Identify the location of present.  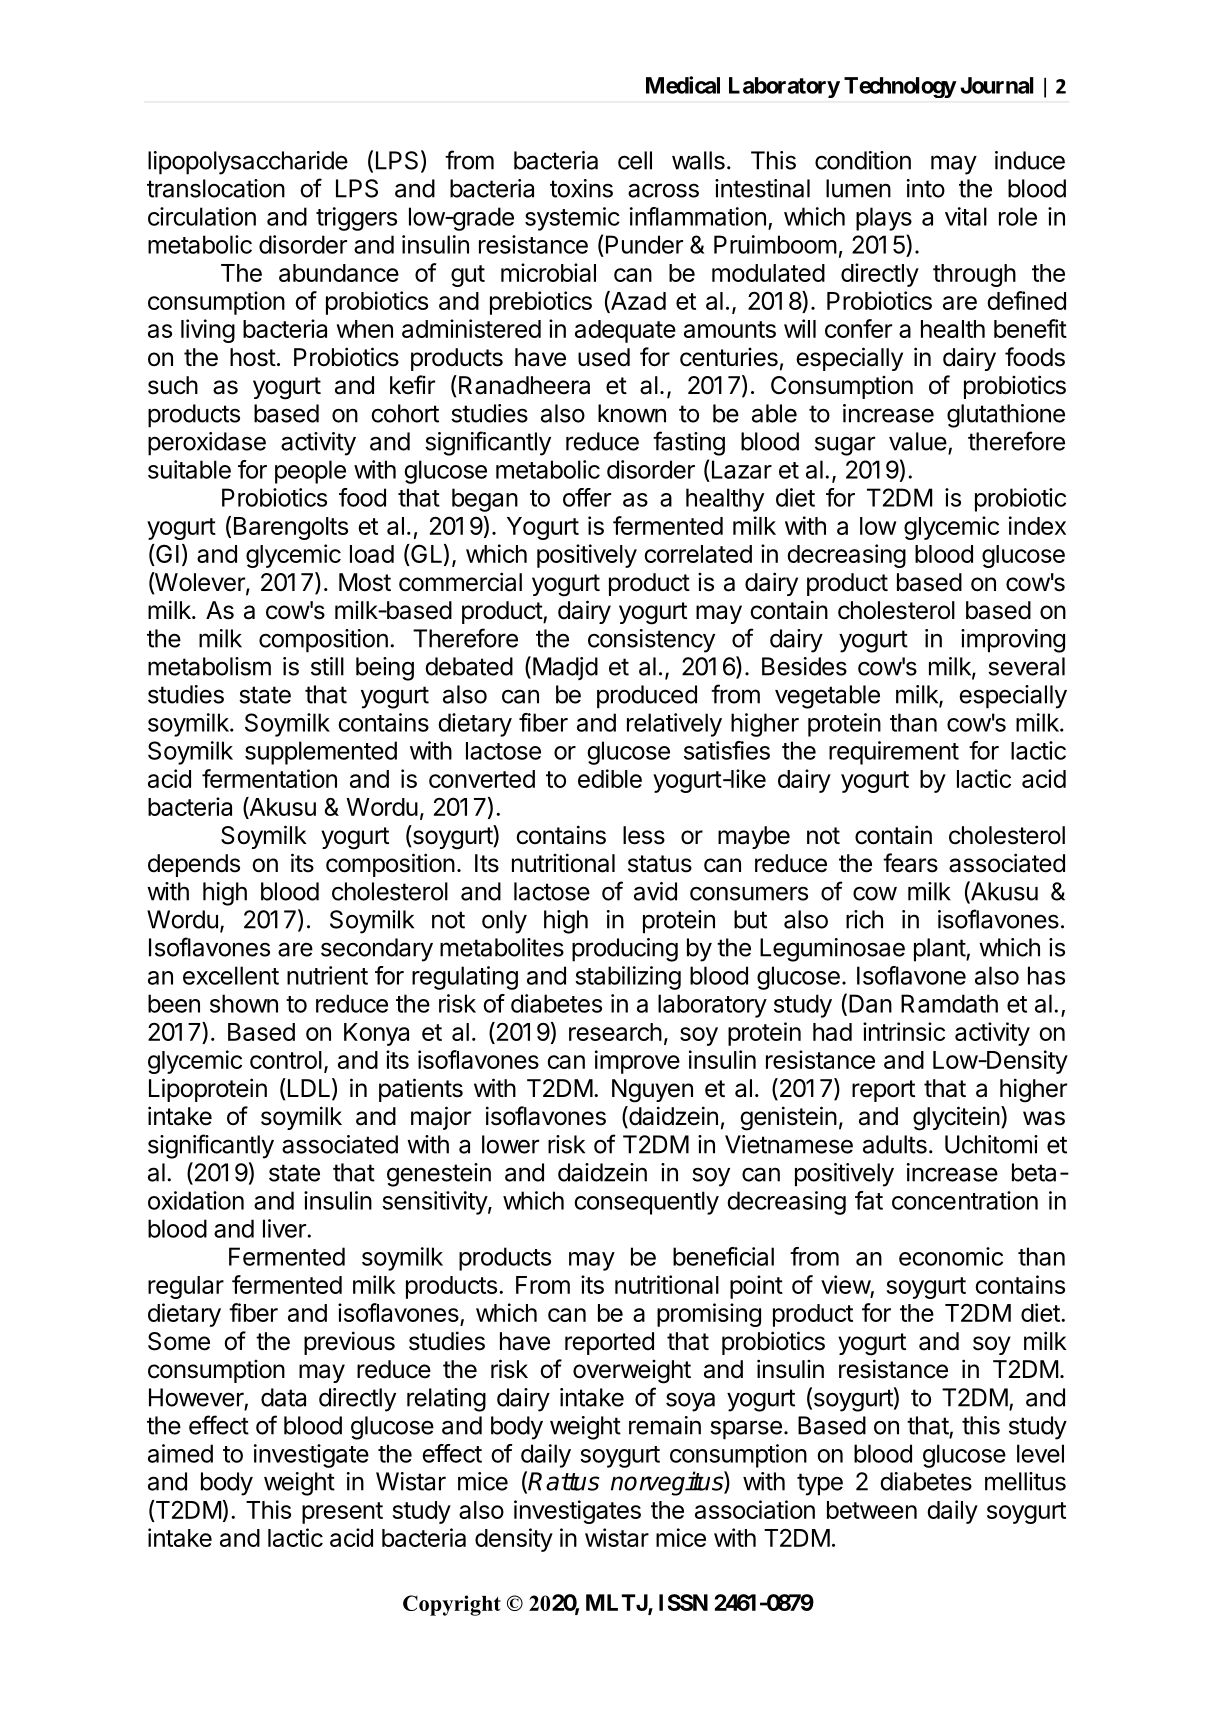
(342, 1513).
